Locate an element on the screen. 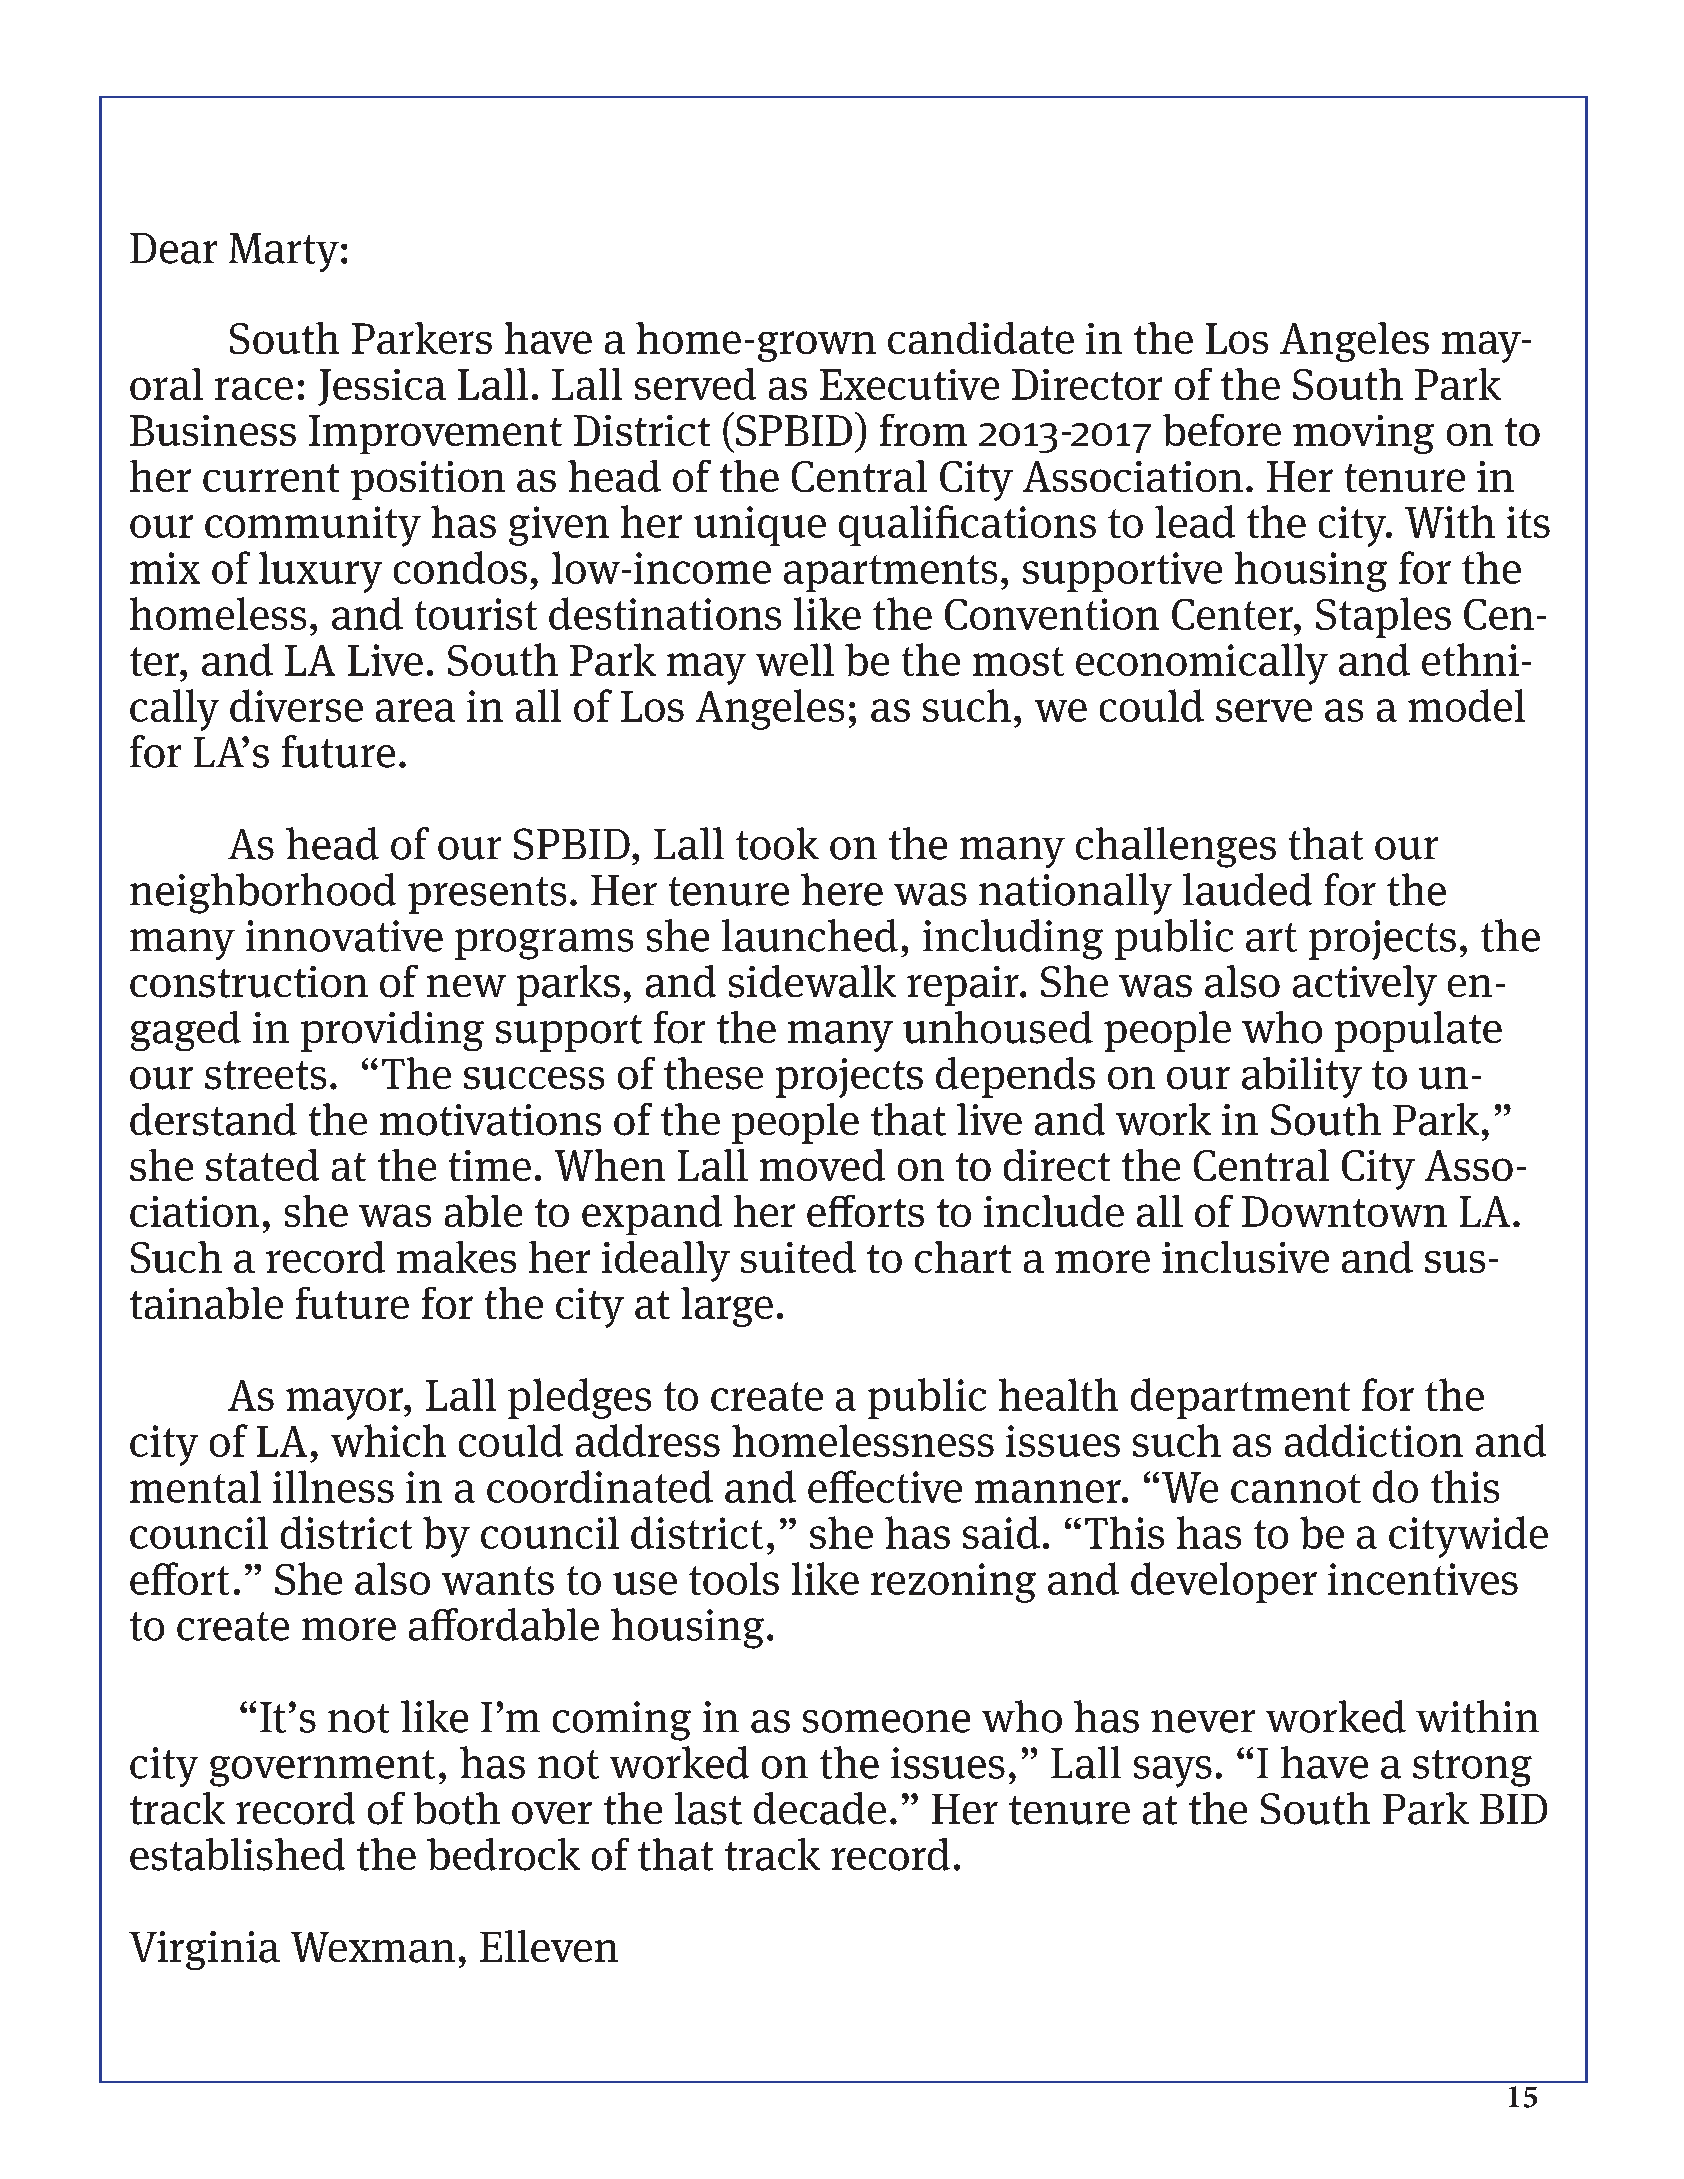 The width and height of the screenshot is (1684, 2179). lauded is located at coordinates (1247, 889).
